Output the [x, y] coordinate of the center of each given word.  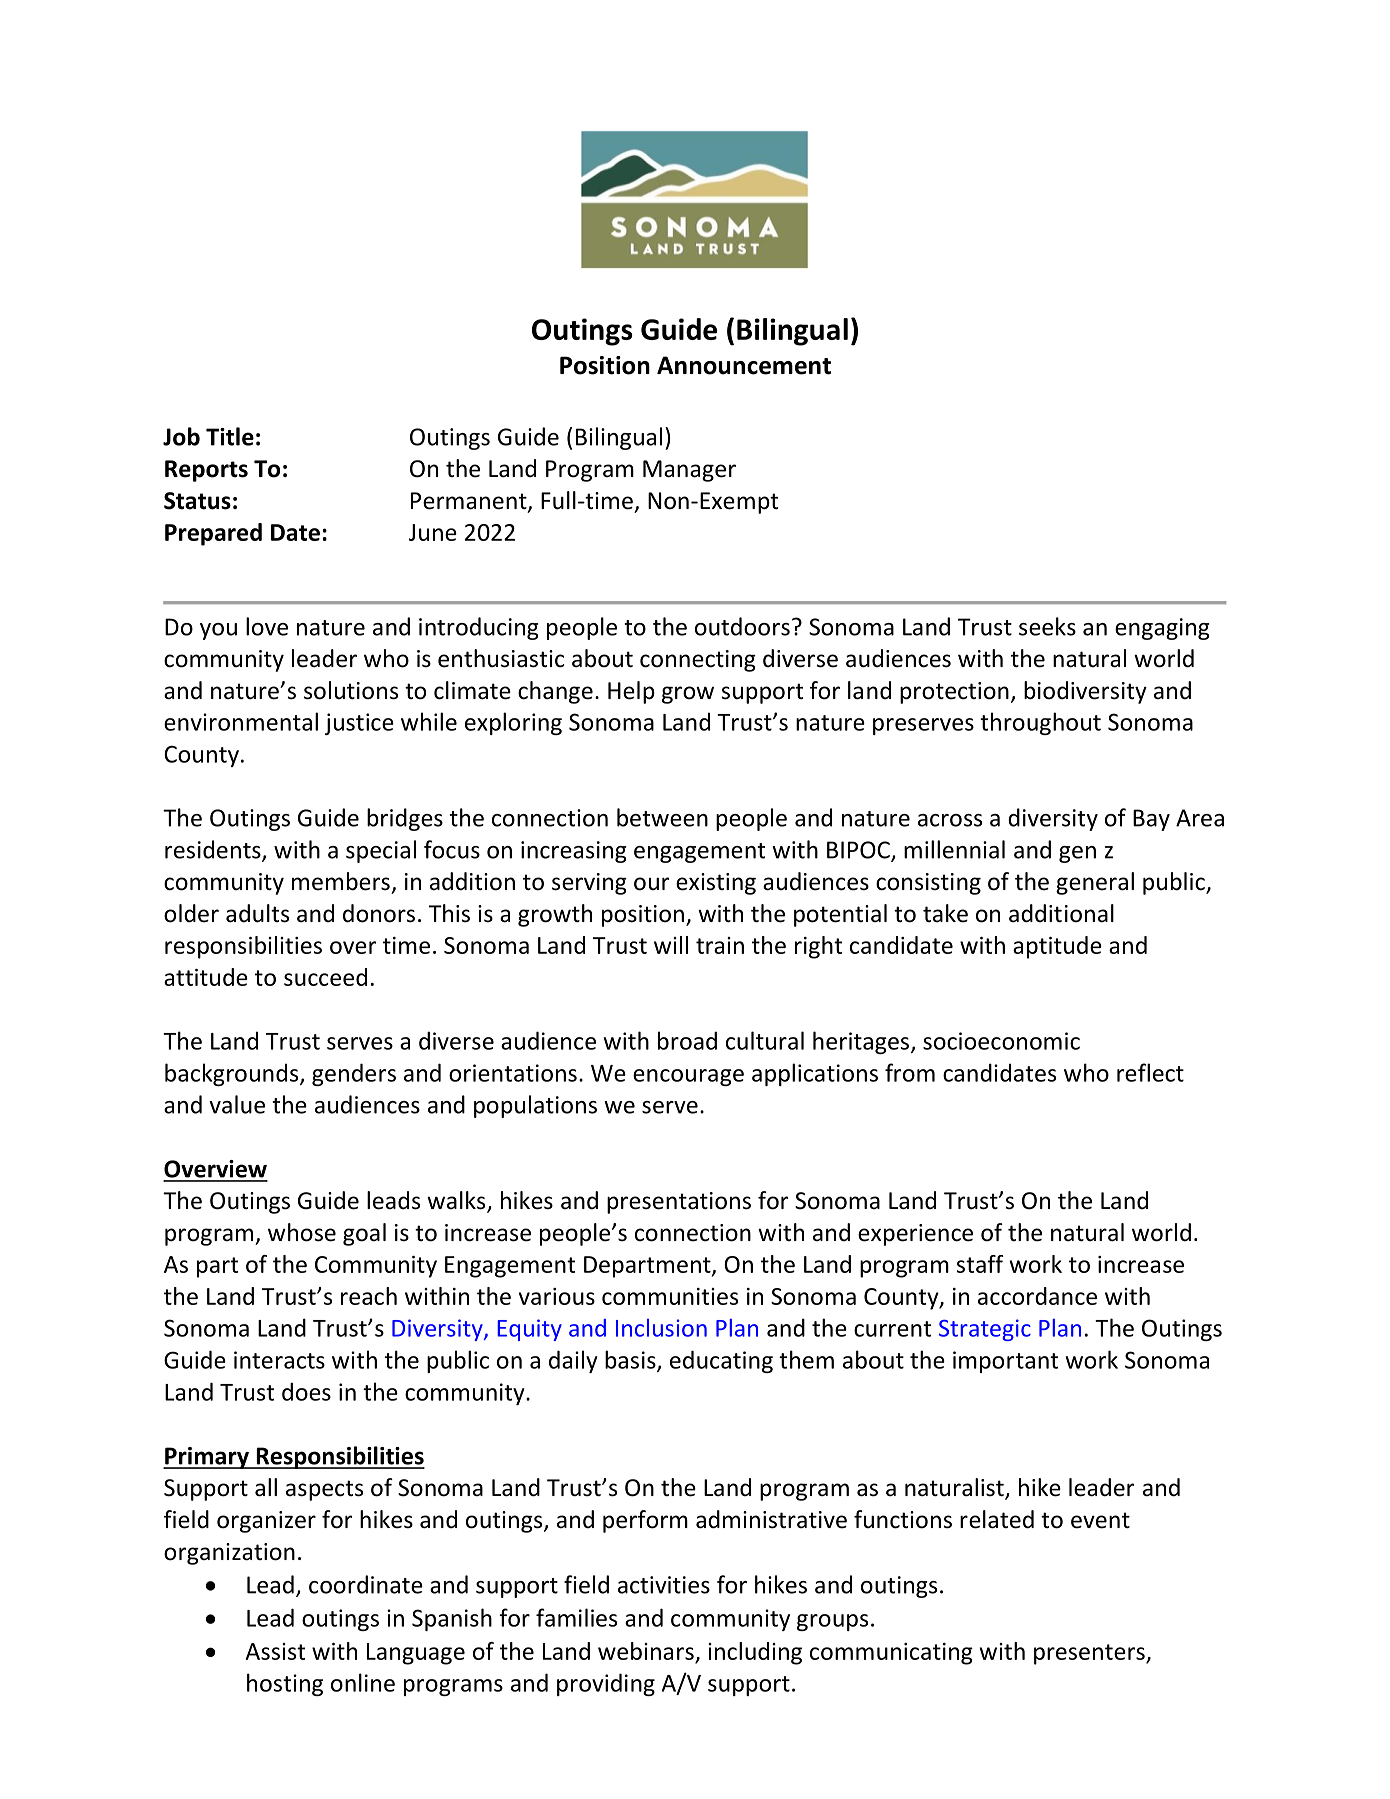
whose [302, 1232]
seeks [1047, 626]
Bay [1151, 820]
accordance [1037, 1296]
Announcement [744, 365]
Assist [275, 1651]
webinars [646, 1651]
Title [230, 436]
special [381, 851]
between [662, 817]
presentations [679, 1203]
